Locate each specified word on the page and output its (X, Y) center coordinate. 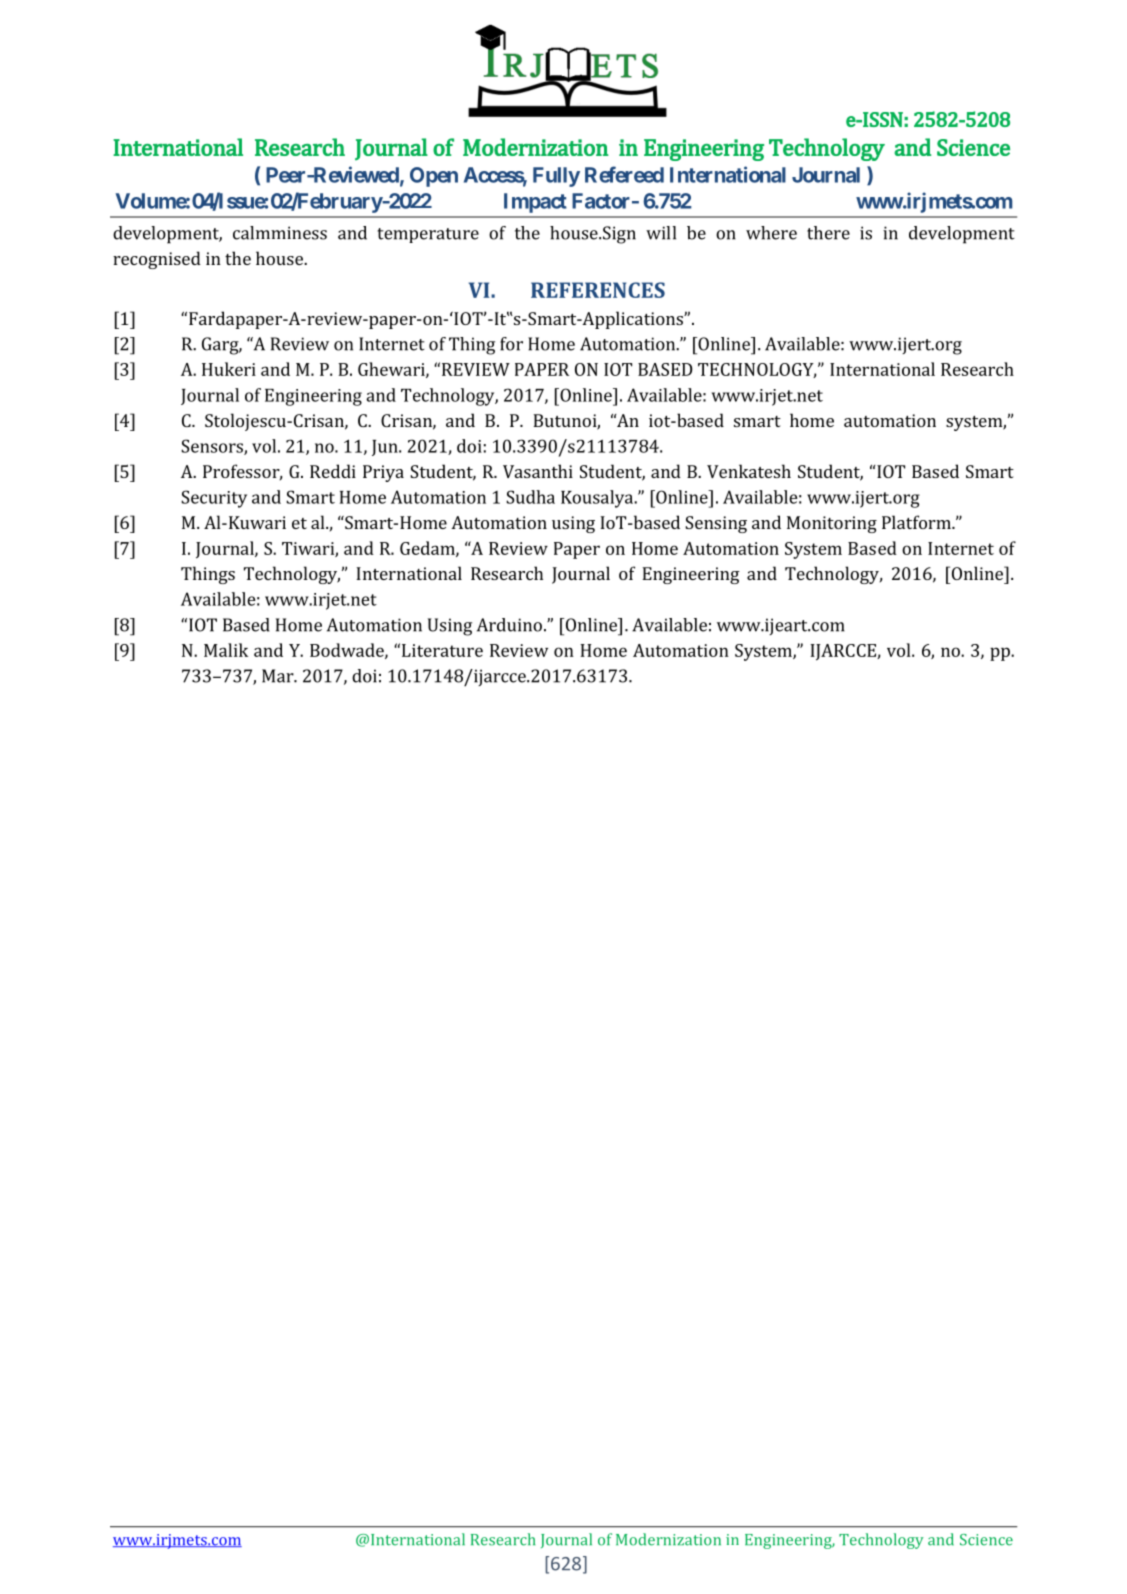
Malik (226, 650)
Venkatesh (749, 471)
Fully (556, 177)
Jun (386, 448)
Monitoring (832, 524)
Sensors (213, 447)
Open (434, 177)
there (828, 233)
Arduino (509, 625)
